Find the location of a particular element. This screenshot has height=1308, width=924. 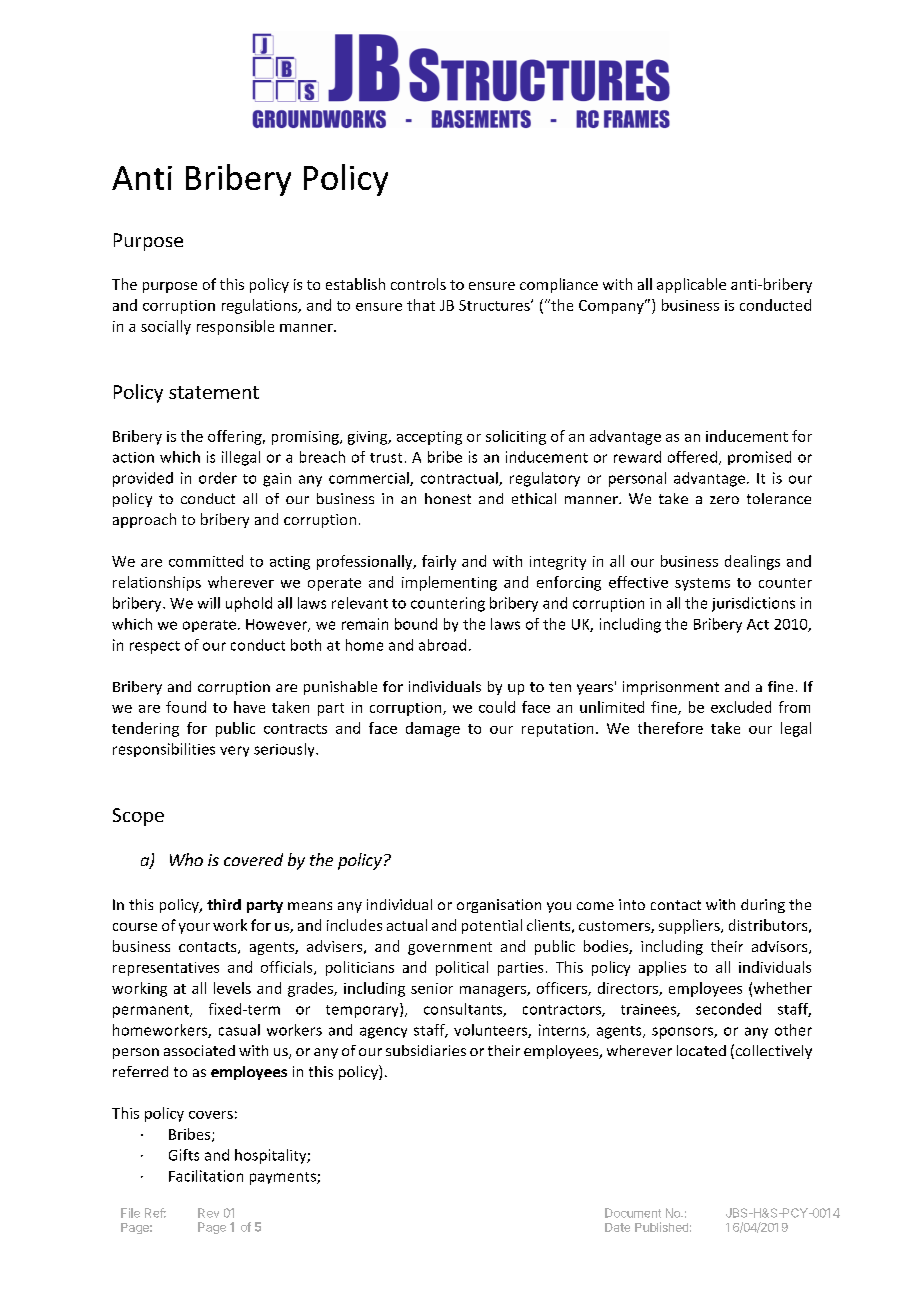

very is located at coordinates (234, 751).
